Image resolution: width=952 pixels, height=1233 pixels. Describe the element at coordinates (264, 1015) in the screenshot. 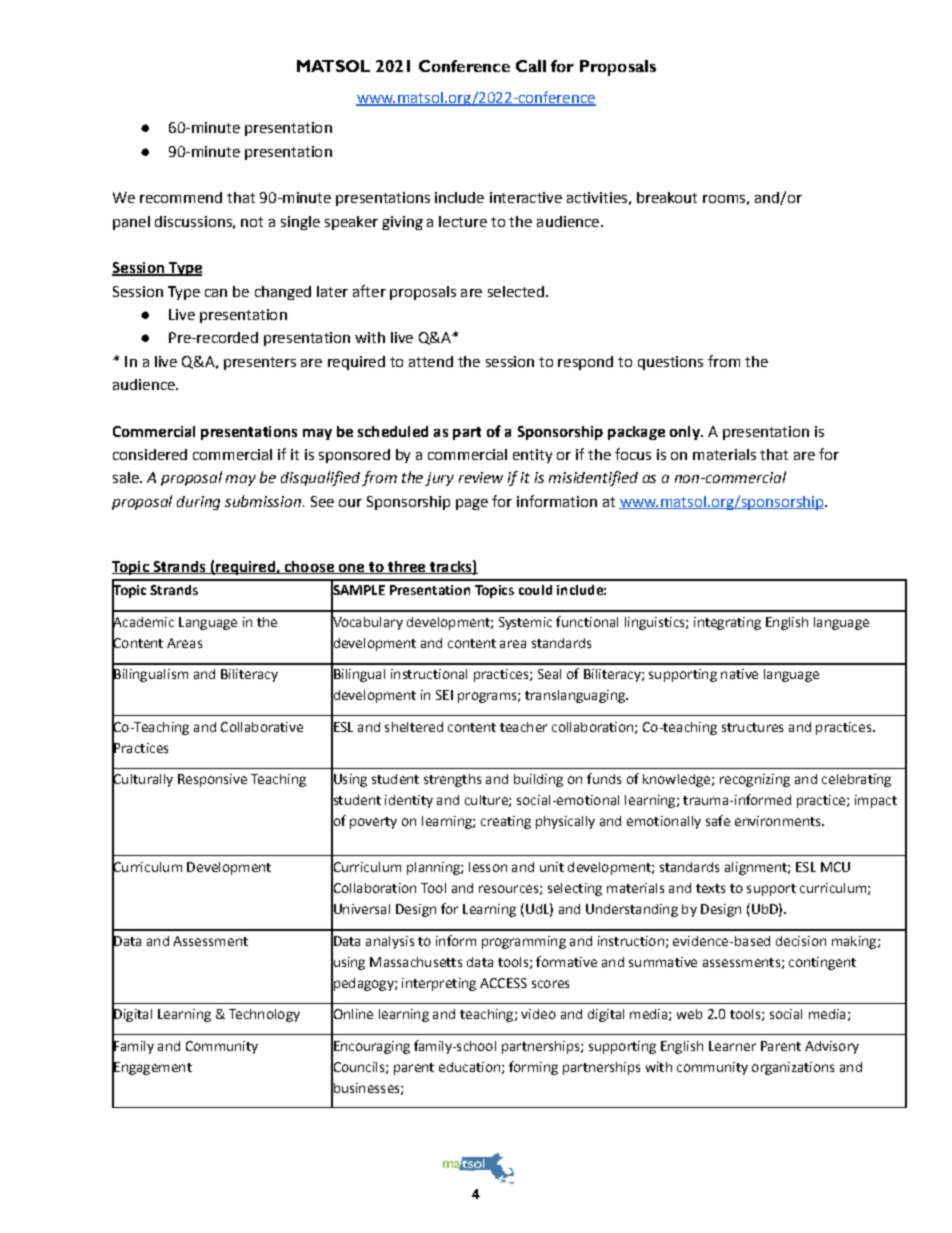

I see `Technology` at that location.
